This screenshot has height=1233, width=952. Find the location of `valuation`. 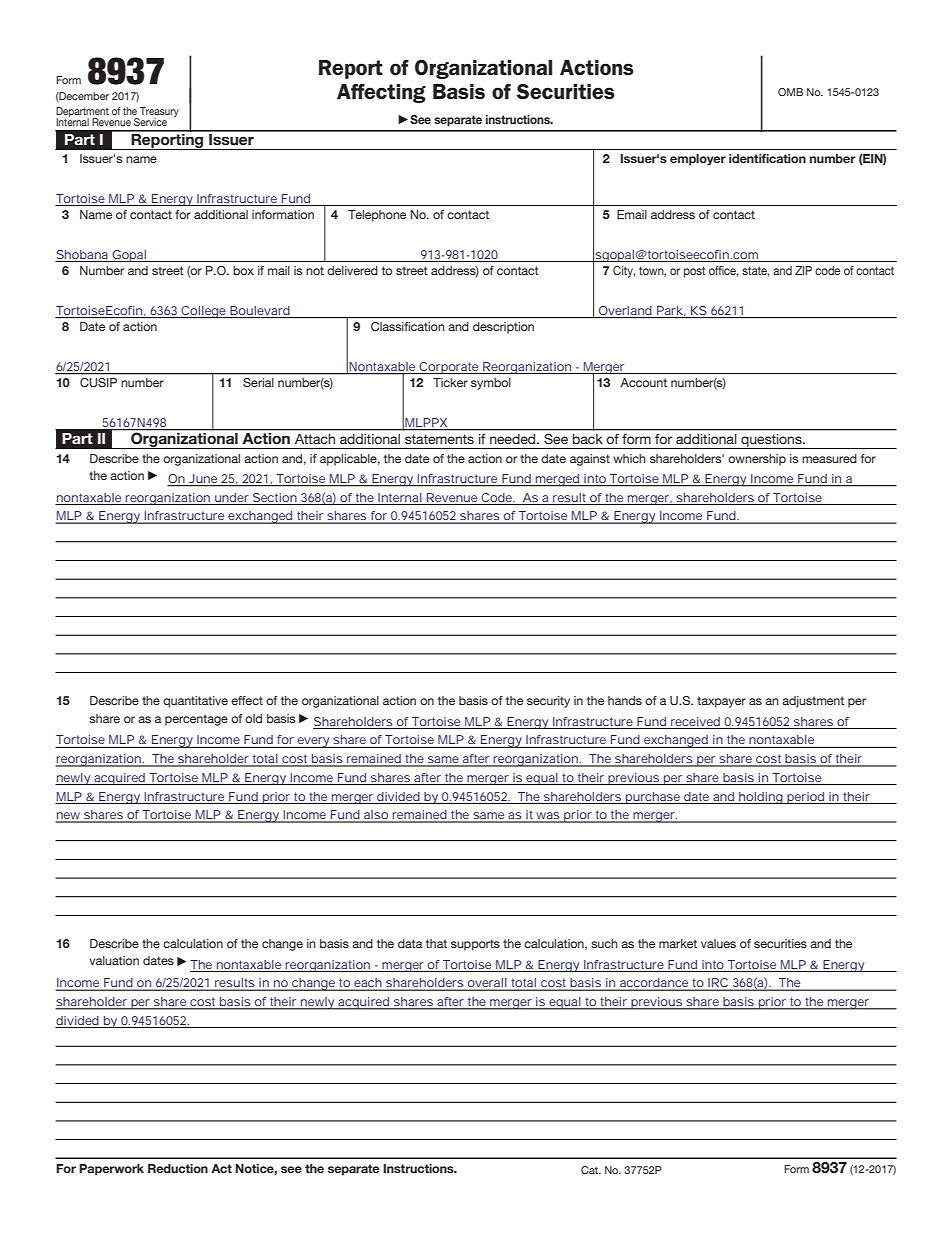

valuation is located at coordinates (114, 960).
